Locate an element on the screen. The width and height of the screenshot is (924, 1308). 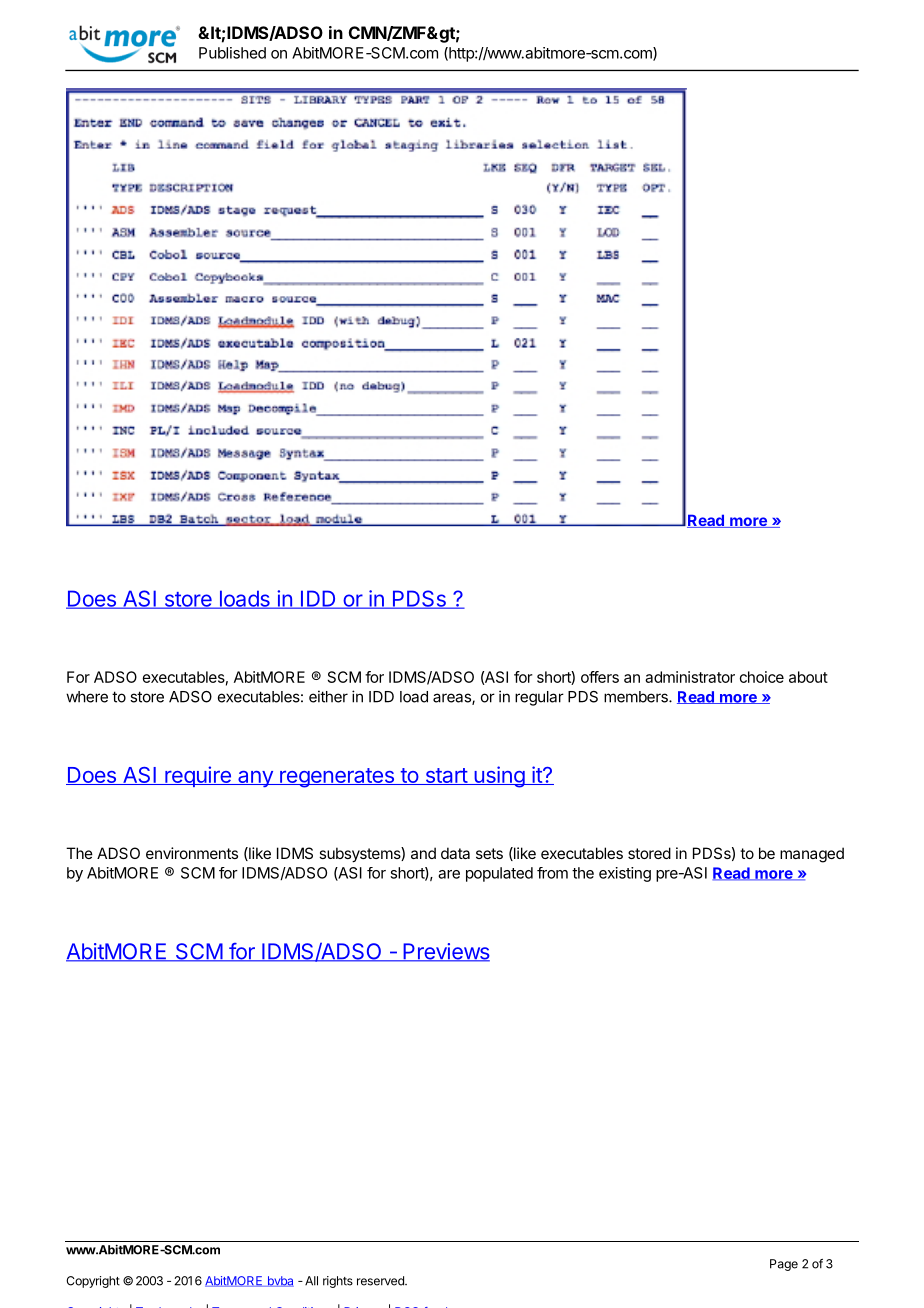
administrator is located at coordinates (690, 677).
